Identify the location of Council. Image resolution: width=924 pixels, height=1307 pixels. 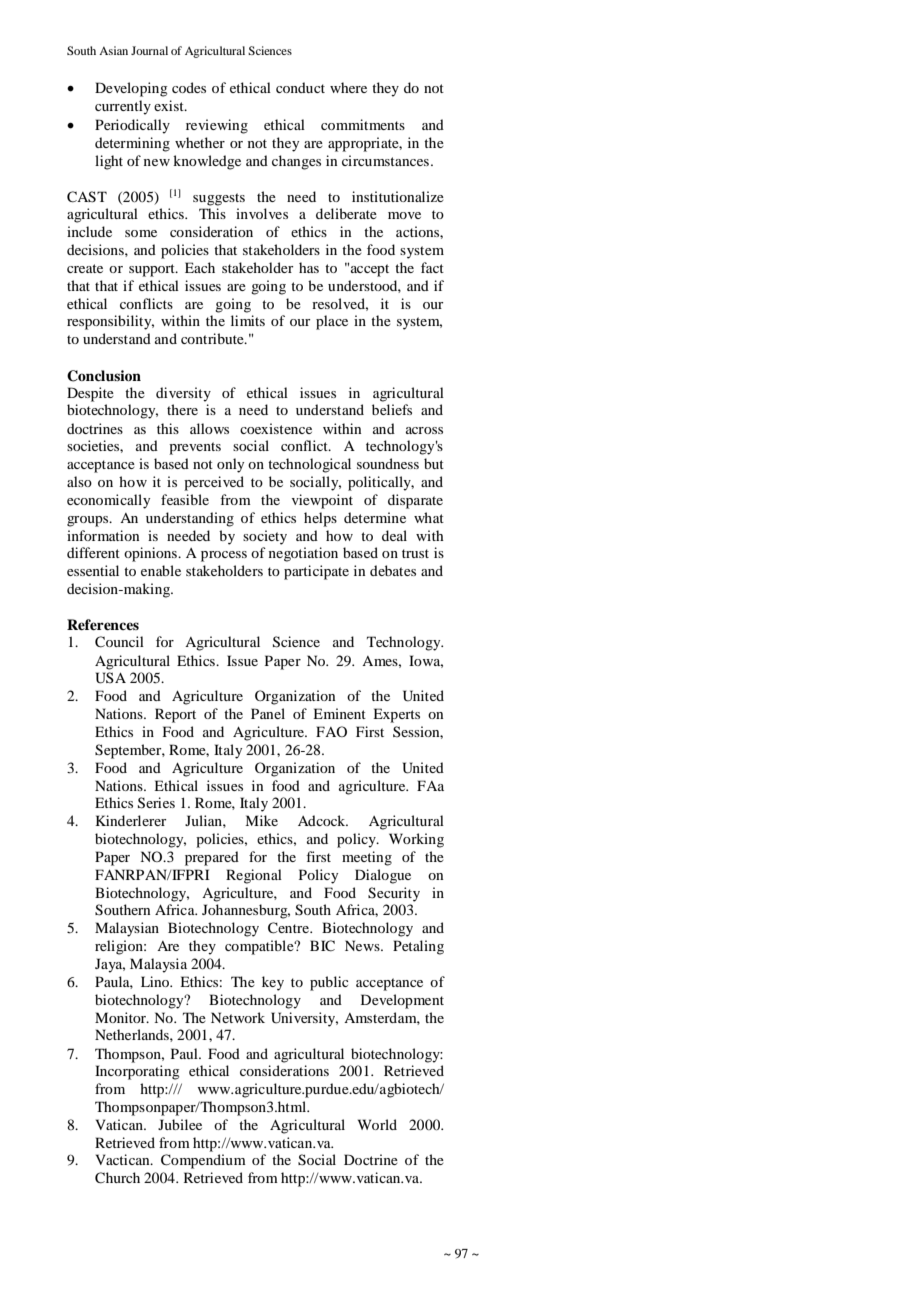
(119, 642).
